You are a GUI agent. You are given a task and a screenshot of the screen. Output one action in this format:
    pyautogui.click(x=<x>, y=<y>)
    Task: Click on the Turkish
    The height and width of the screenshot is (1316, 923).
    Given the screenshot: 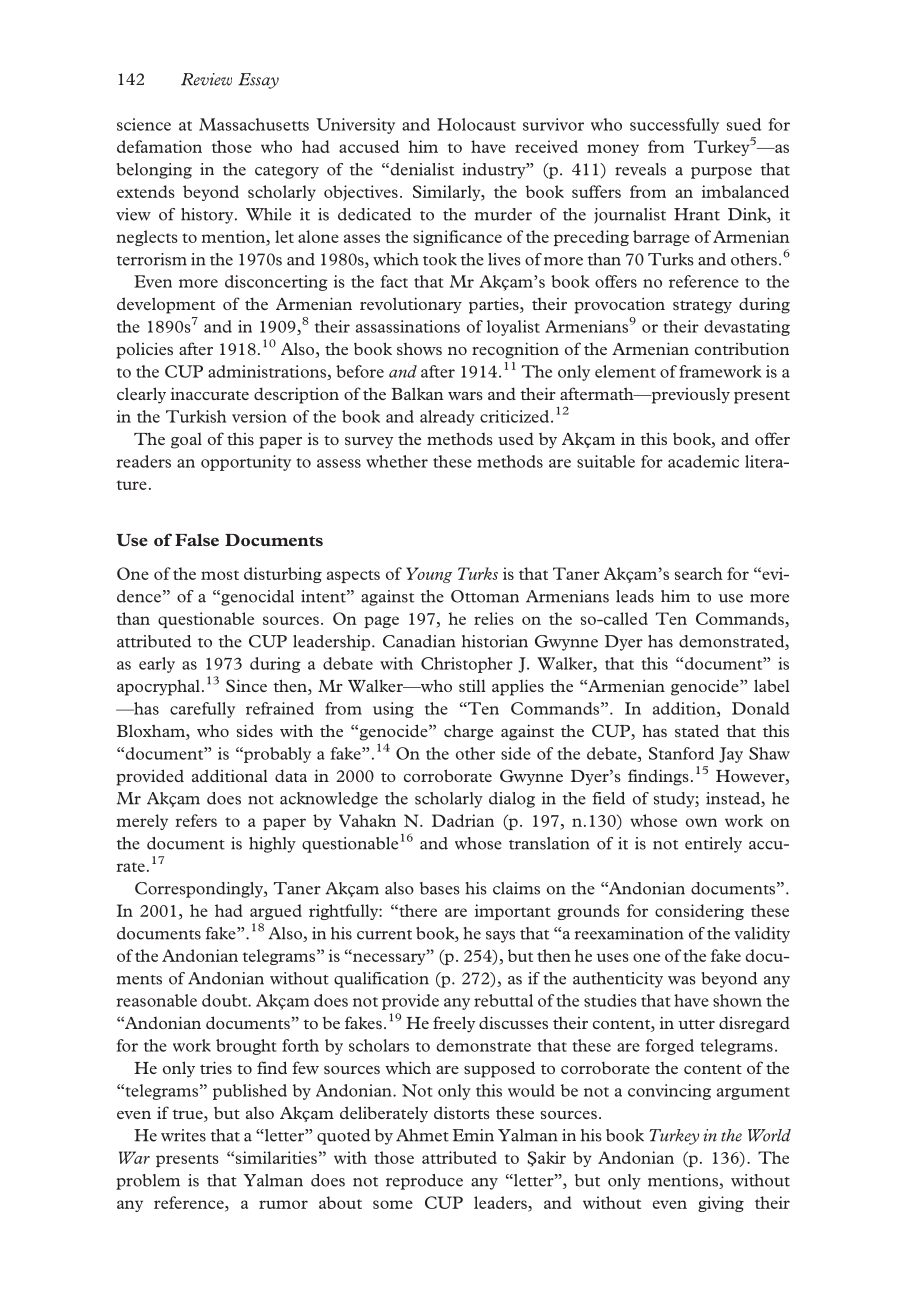 What is the action you would take?
    pyautogui.click(x=196, y=416)
